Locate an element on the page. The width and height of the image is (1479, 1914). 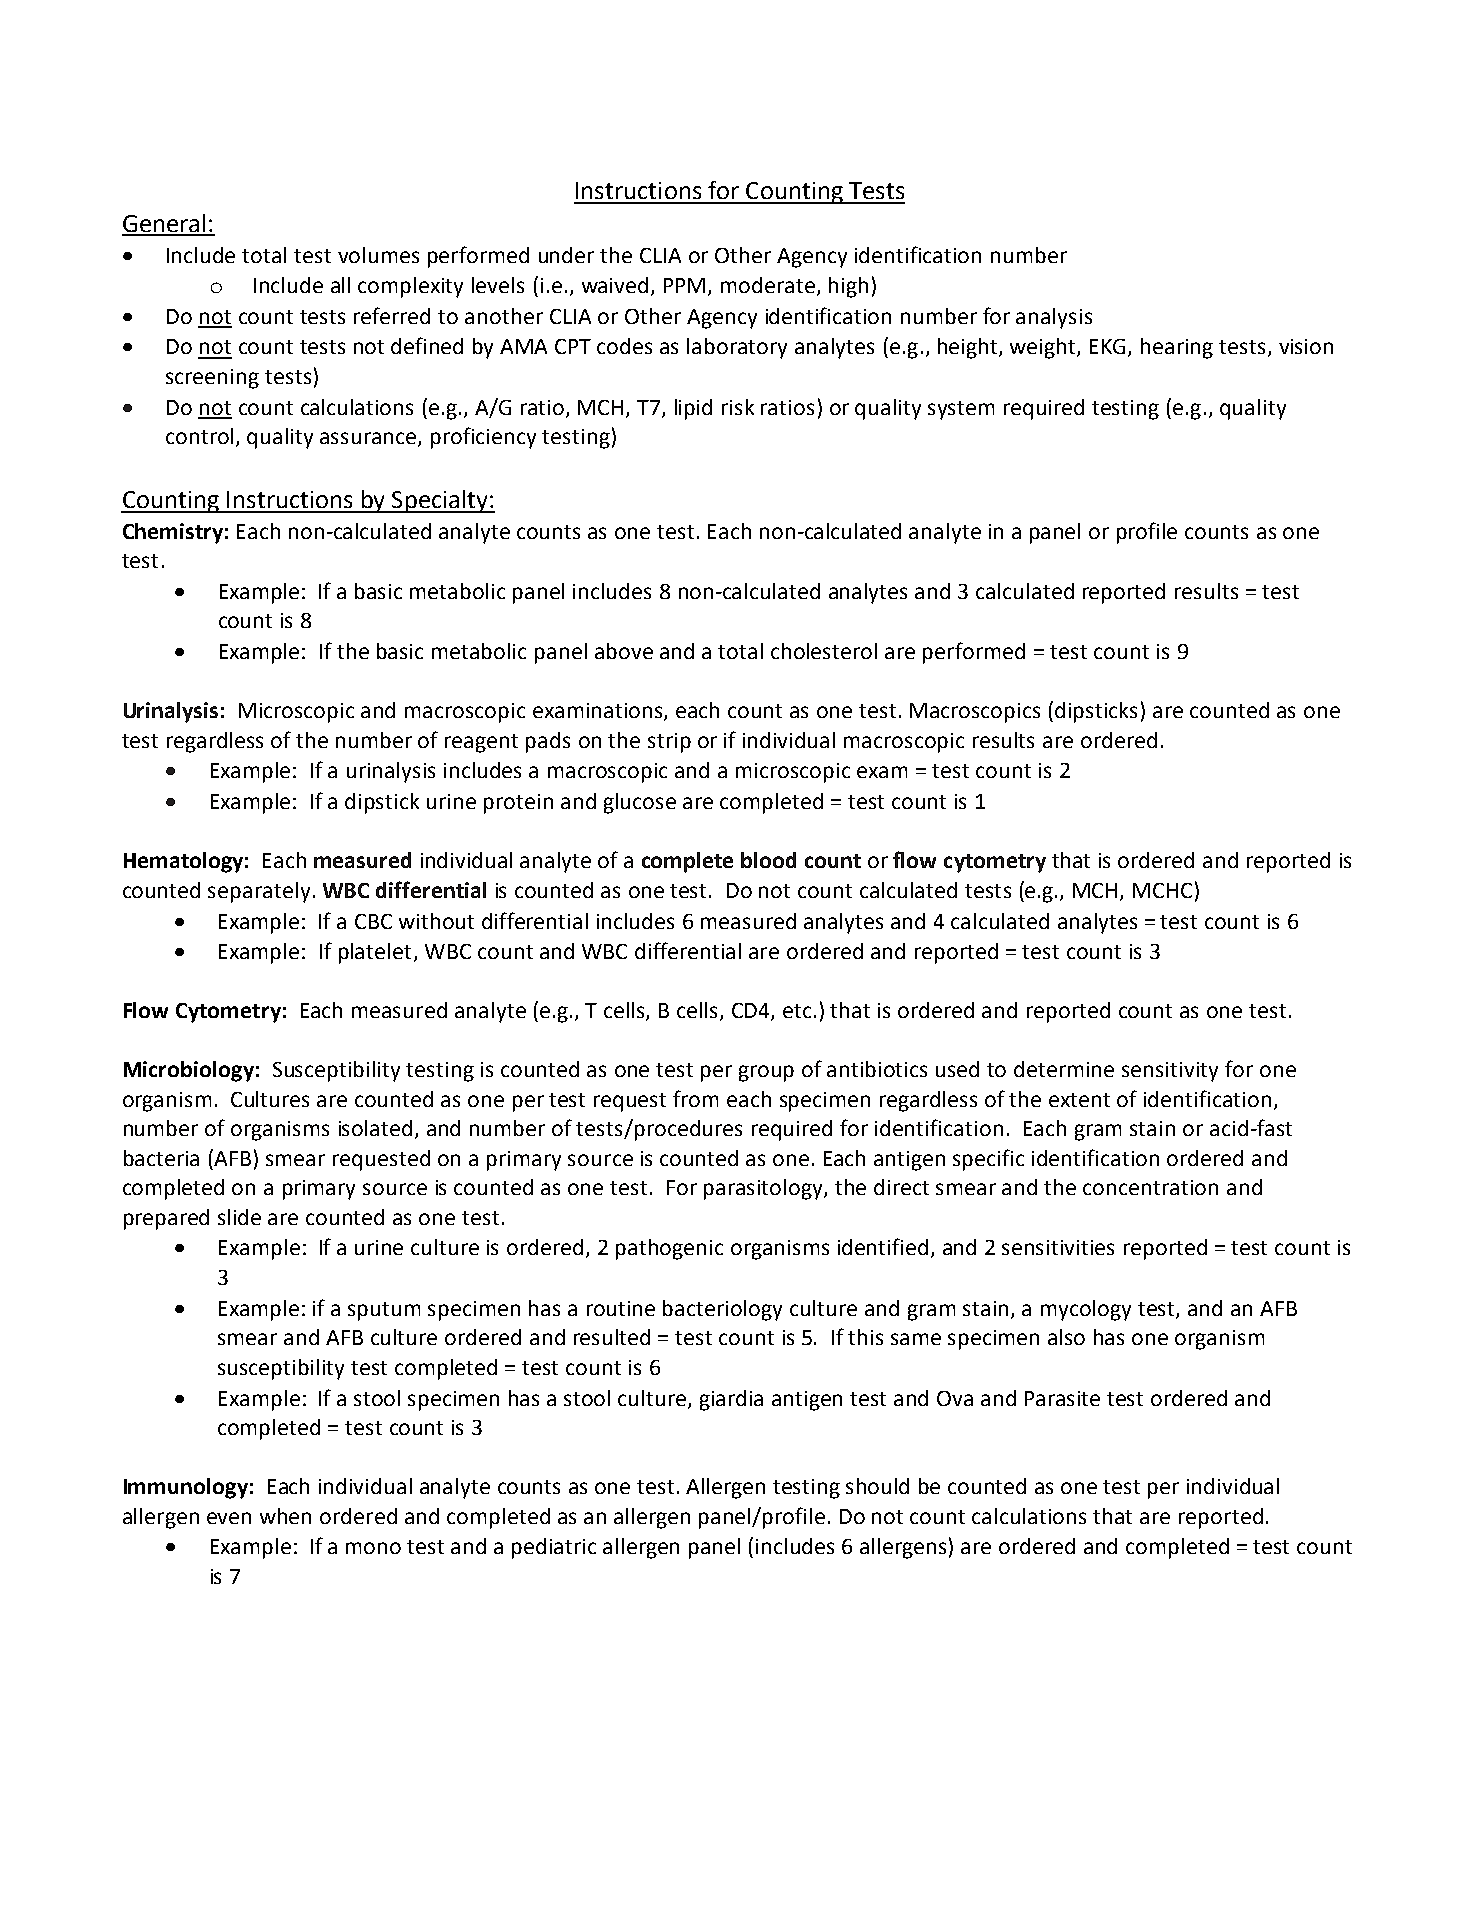
Parasite is located at coordinates (1062, 1398).
